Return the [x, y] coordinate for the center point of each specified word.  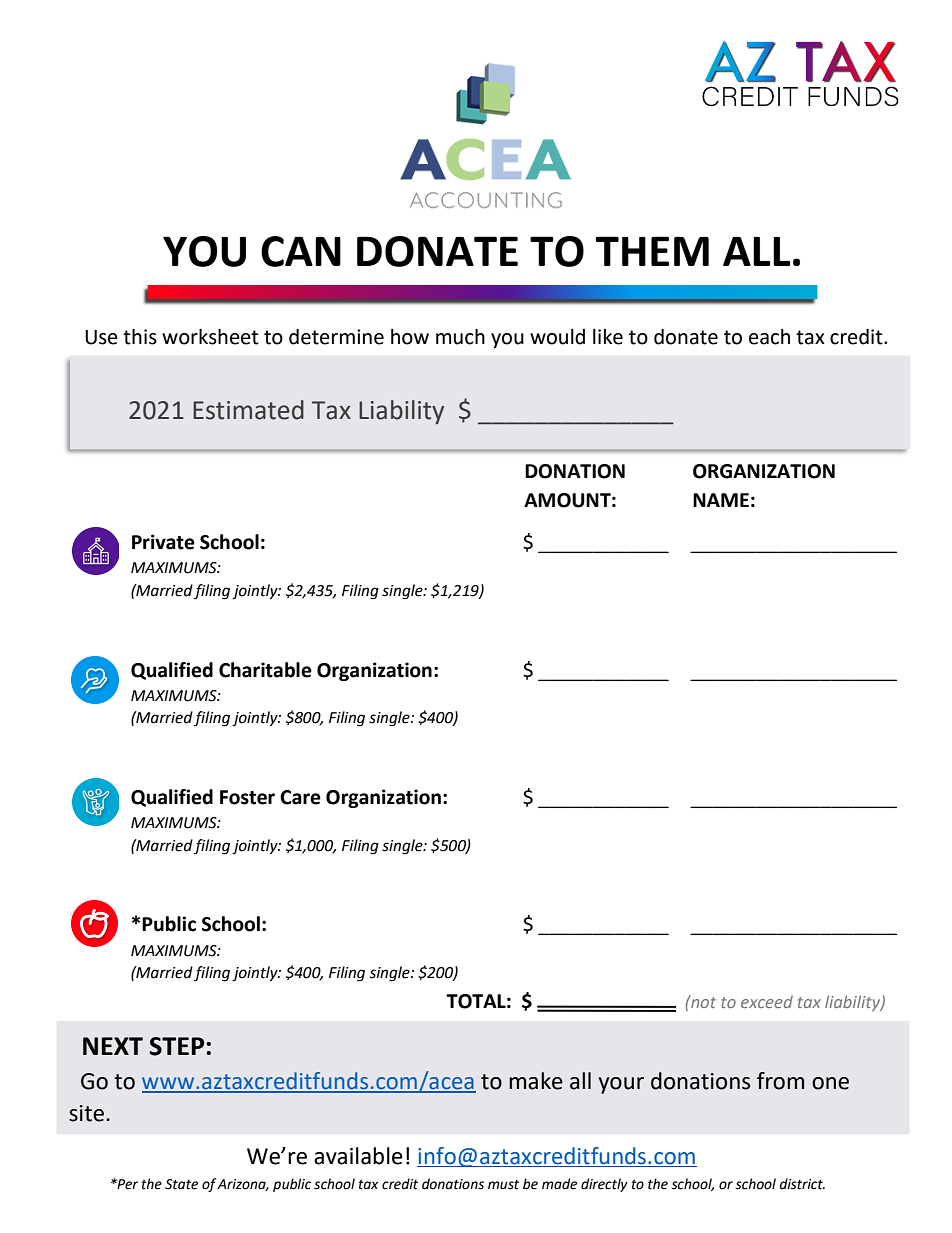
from [780, 1081]
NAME [721, 500]
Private [163, 542]
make [536, 1081]
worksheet [210, 337]
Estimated [248, 410]
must [503, 1185]
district [802, 1184]
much [460, 337]
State [181, 1184]
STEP [178, 1046]
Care [300, 797]
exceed [767, 1001]
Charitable [265, 670]
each [769, 337]
